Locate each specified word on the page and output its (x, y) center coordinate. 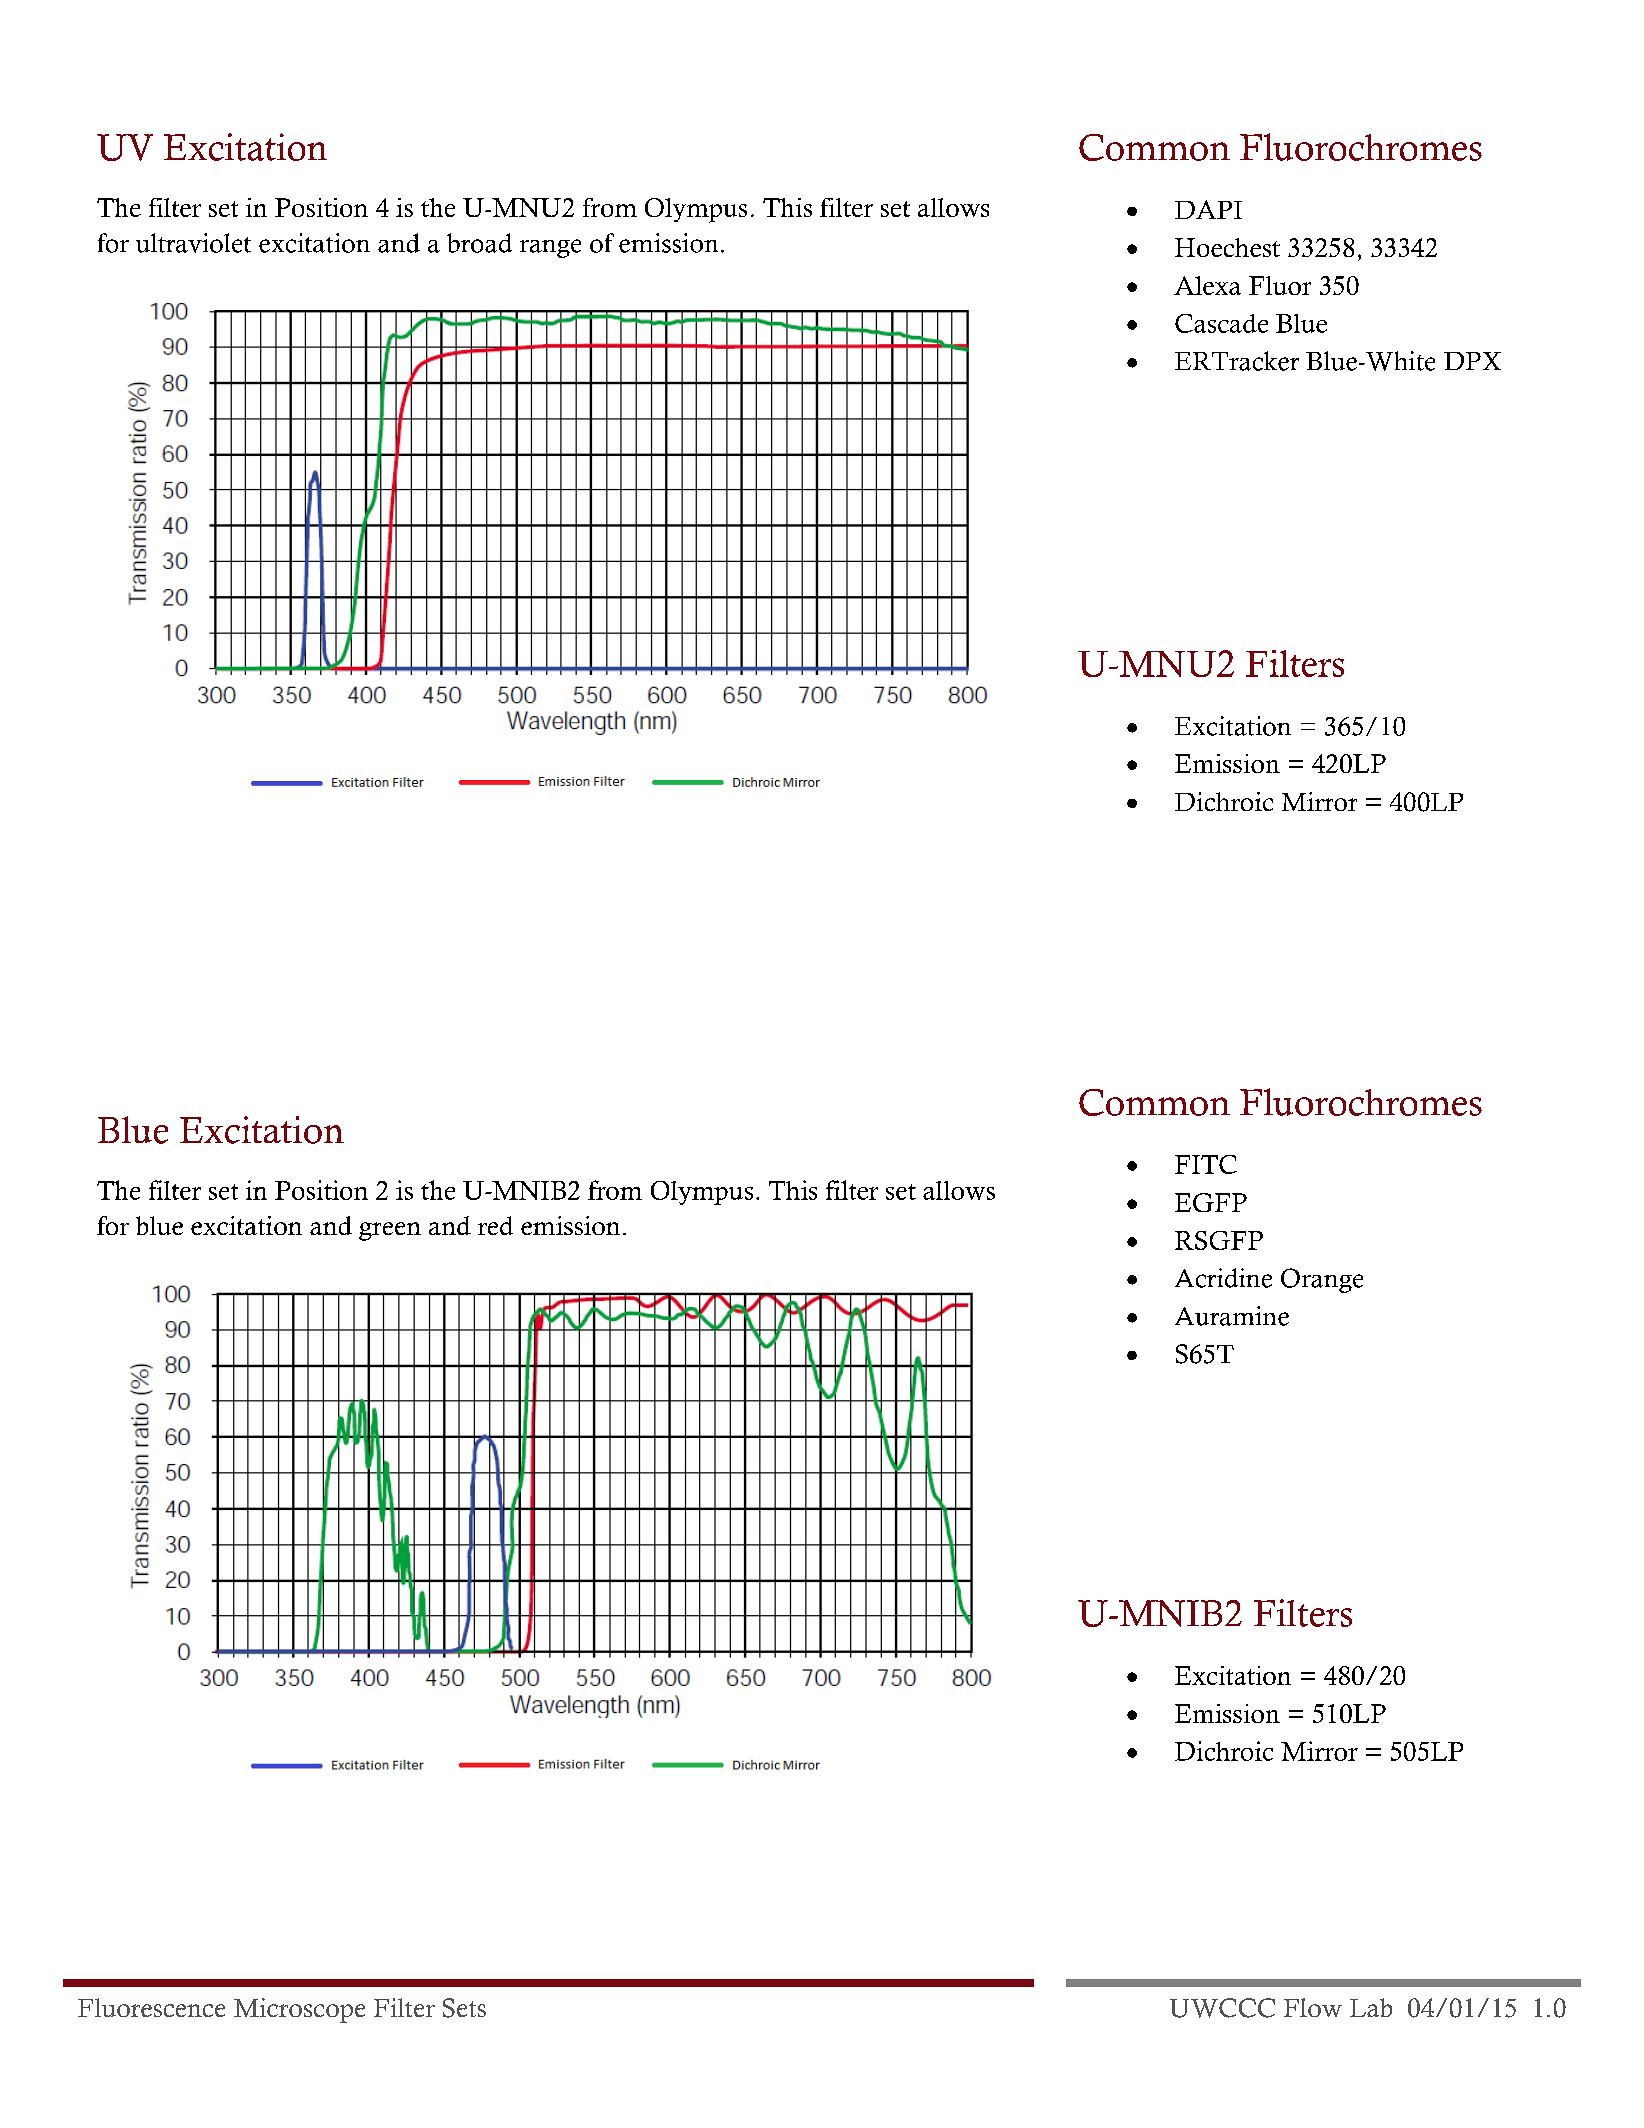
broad (479, 243)
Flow (1313, 2007)
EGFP (1211, 1202)
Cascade (1221, 323)
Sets (464, 2008)
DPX (1472, 361)
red (495, 1225)
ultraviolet (193, 243)
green (390, 1231)
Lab (1371, 2007)
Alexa (1207, 285)
